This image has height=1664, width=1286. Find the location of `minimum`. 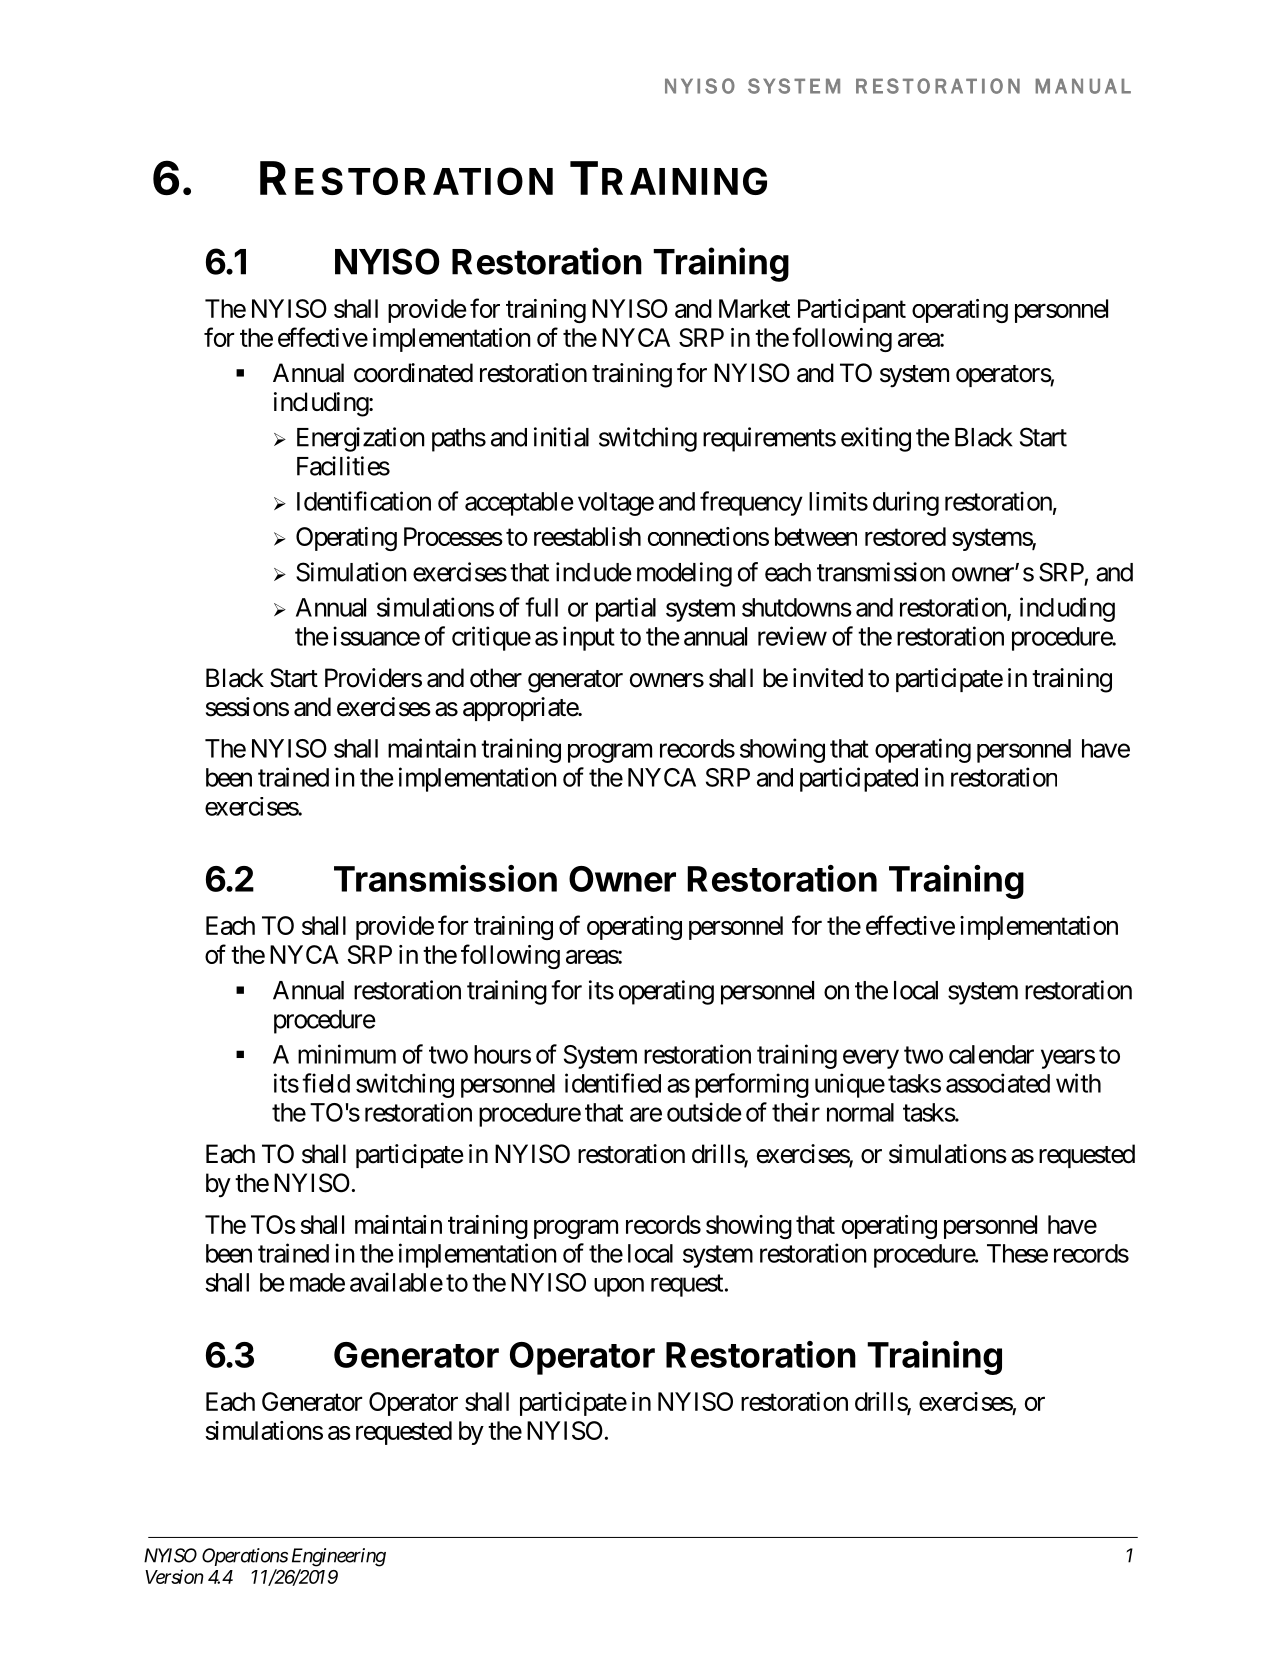

minimum is located at coordinates (347, 1054).
